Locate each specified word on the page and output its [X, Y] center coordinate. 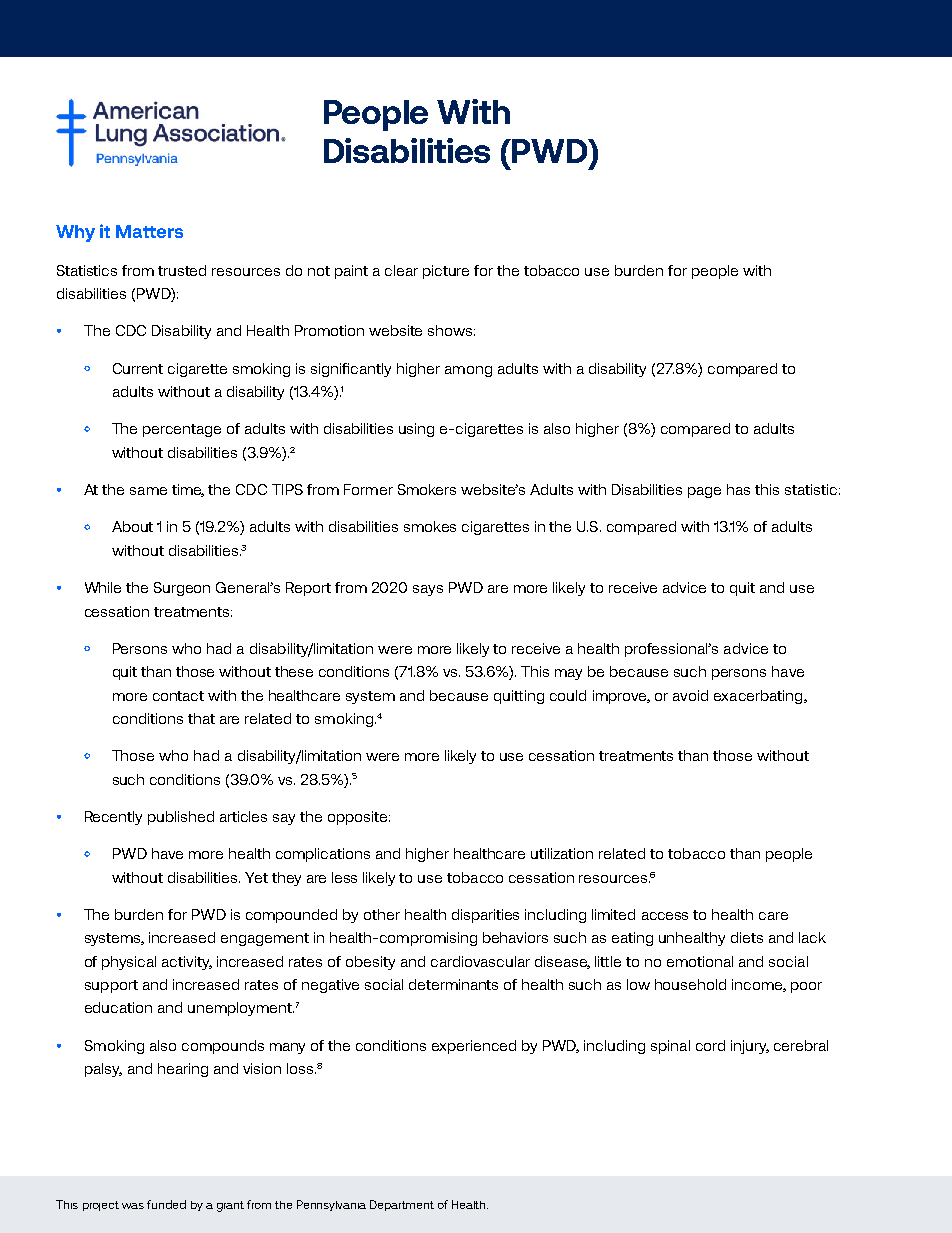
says [428, 590]
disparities [485, 916]
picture [446, 272]
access [665, 916]
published [181, 818]
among [468, 371]
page [704, 492]
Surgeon [182, 589]
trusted [182, 270]
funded [166, 1204]
